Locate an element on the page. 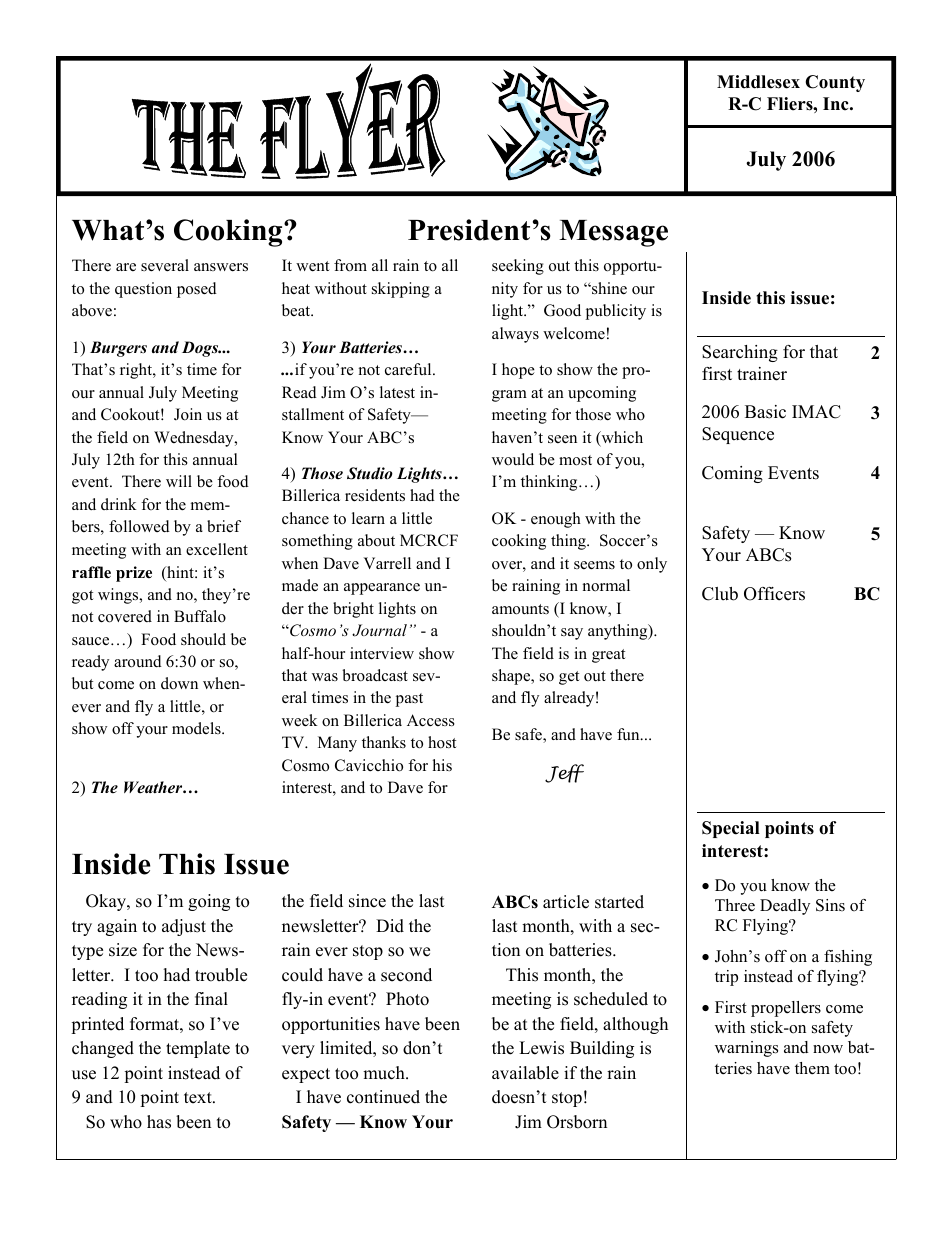  available is located at coordinates (525, 1073).
